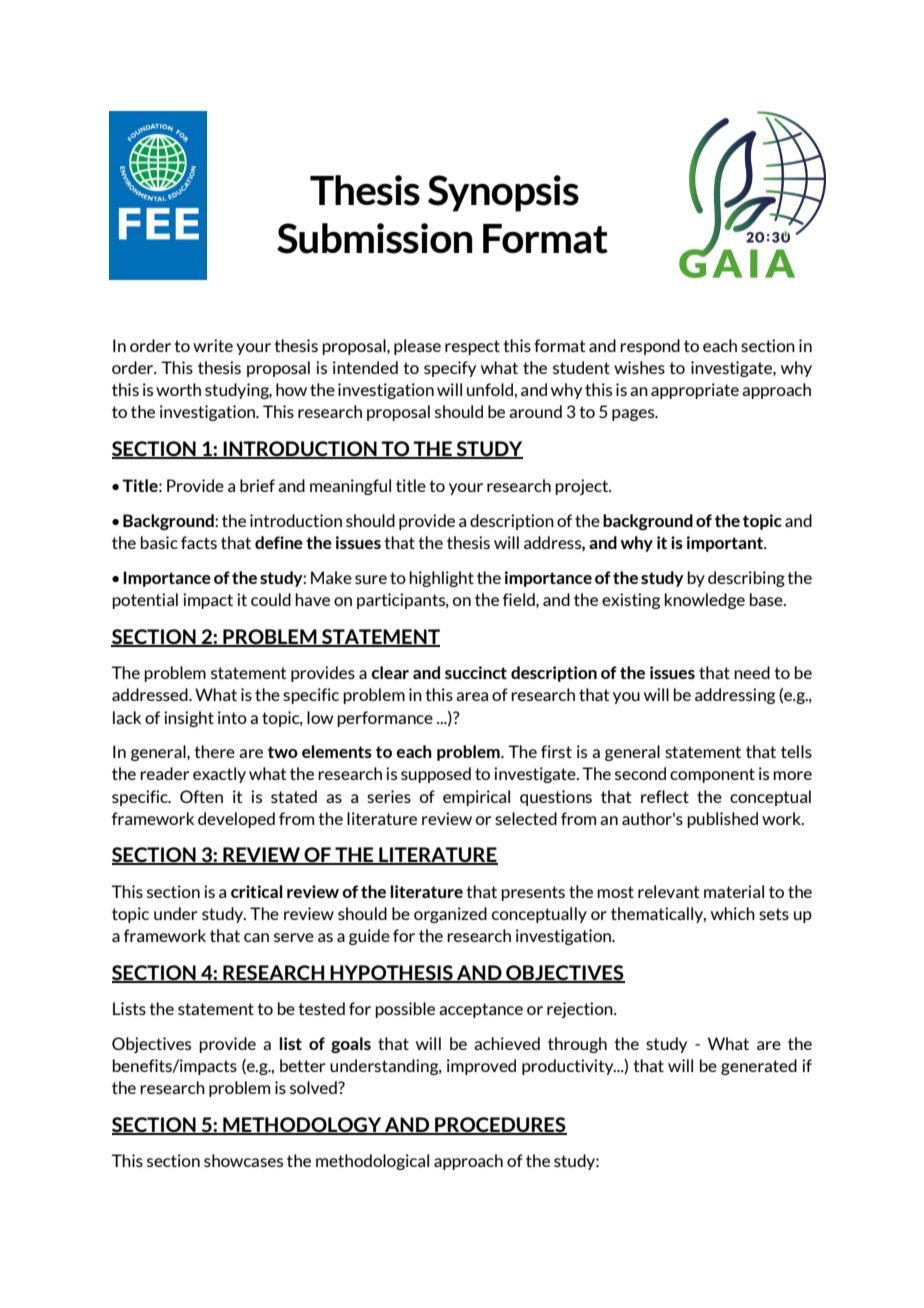  What do you see at coordinates (375, 238) in the page?
I see `Submission` at bounding box center [375, 238].
